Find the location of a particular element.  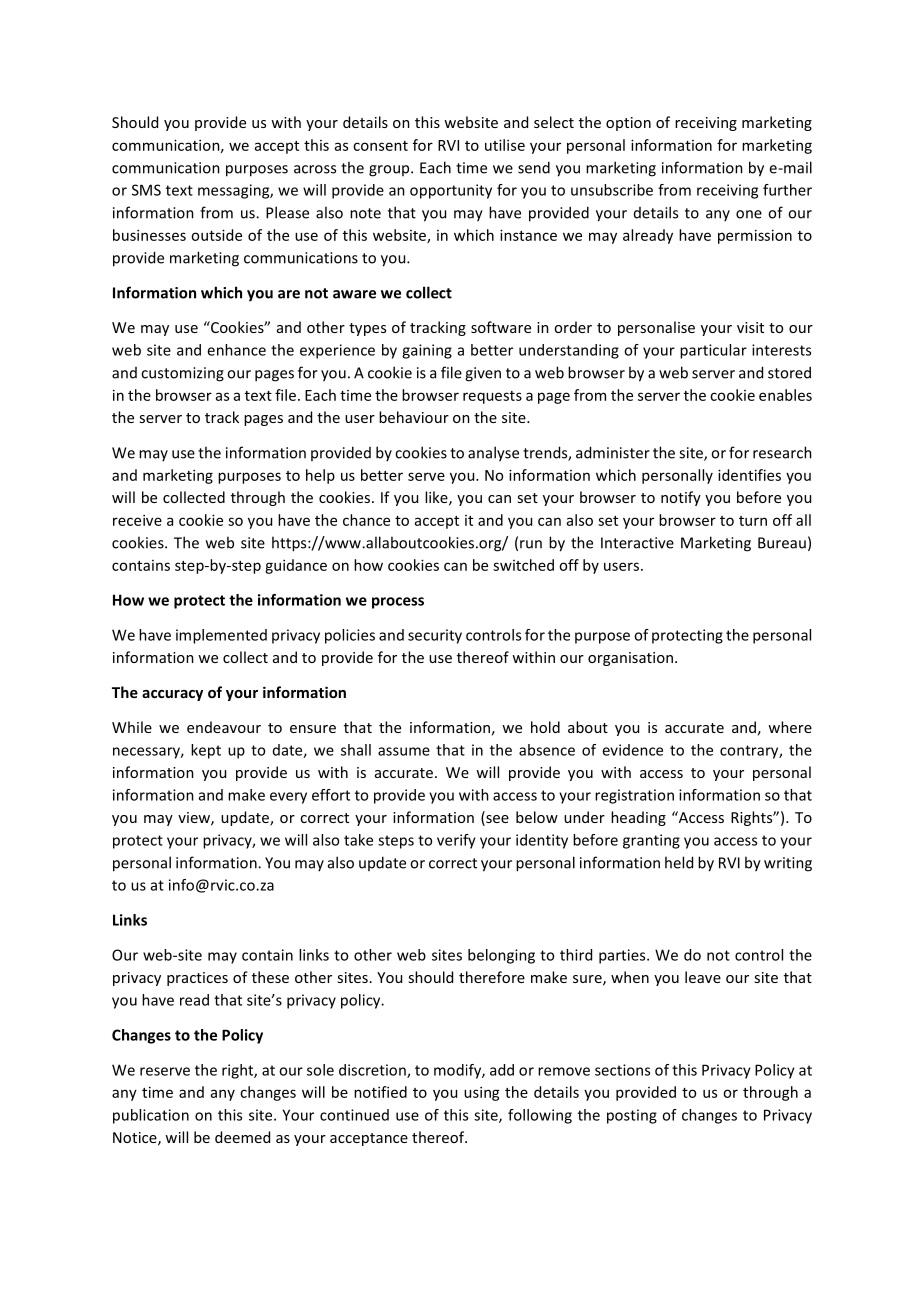

held is located at coordinates (679, 862).
